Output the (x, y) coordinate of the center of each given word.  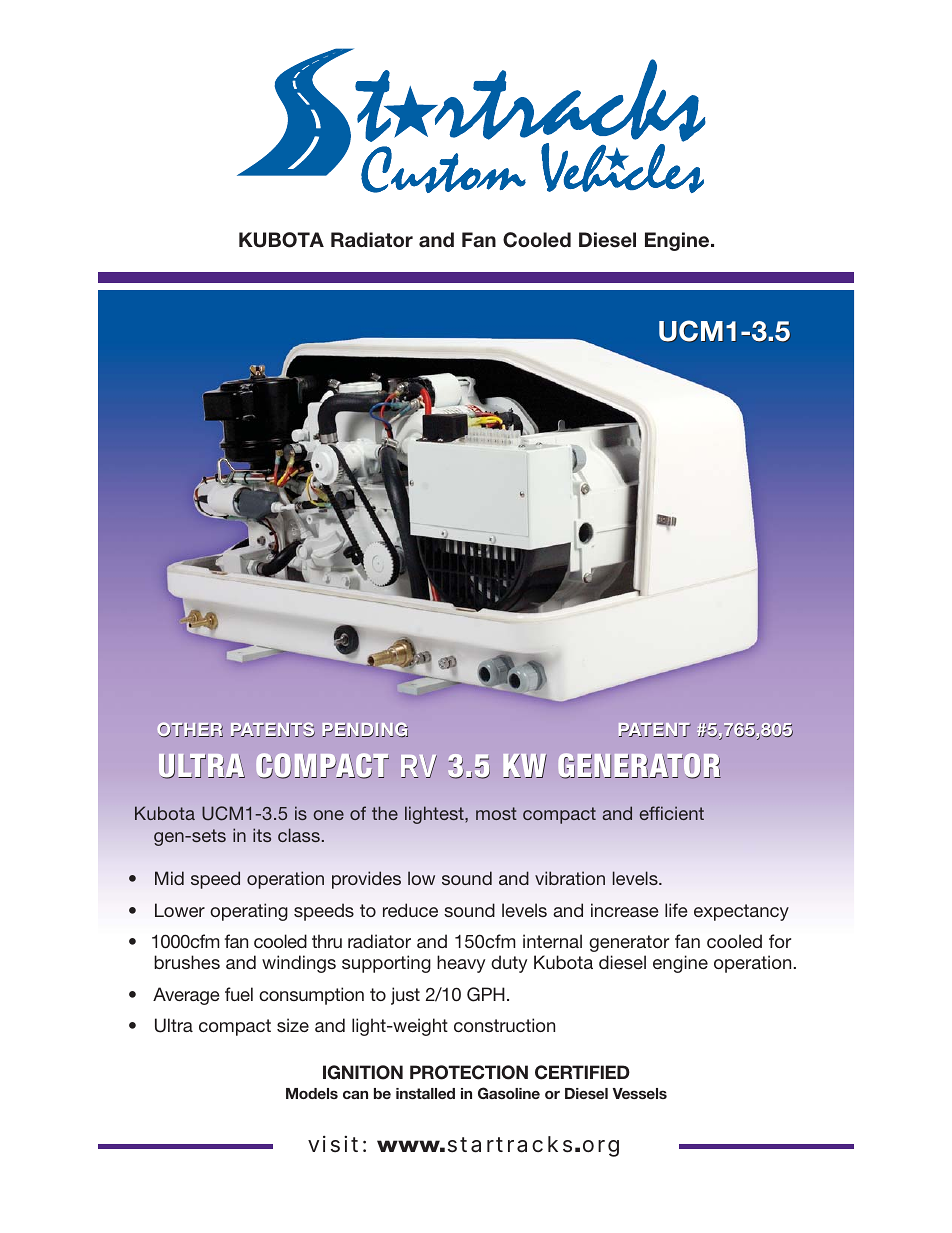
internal (552, 941)
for (780, 941)
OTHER (190, 730)
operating (249, 912)
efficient (672, 813)
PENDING (365, 730)
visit (333, 1144)
